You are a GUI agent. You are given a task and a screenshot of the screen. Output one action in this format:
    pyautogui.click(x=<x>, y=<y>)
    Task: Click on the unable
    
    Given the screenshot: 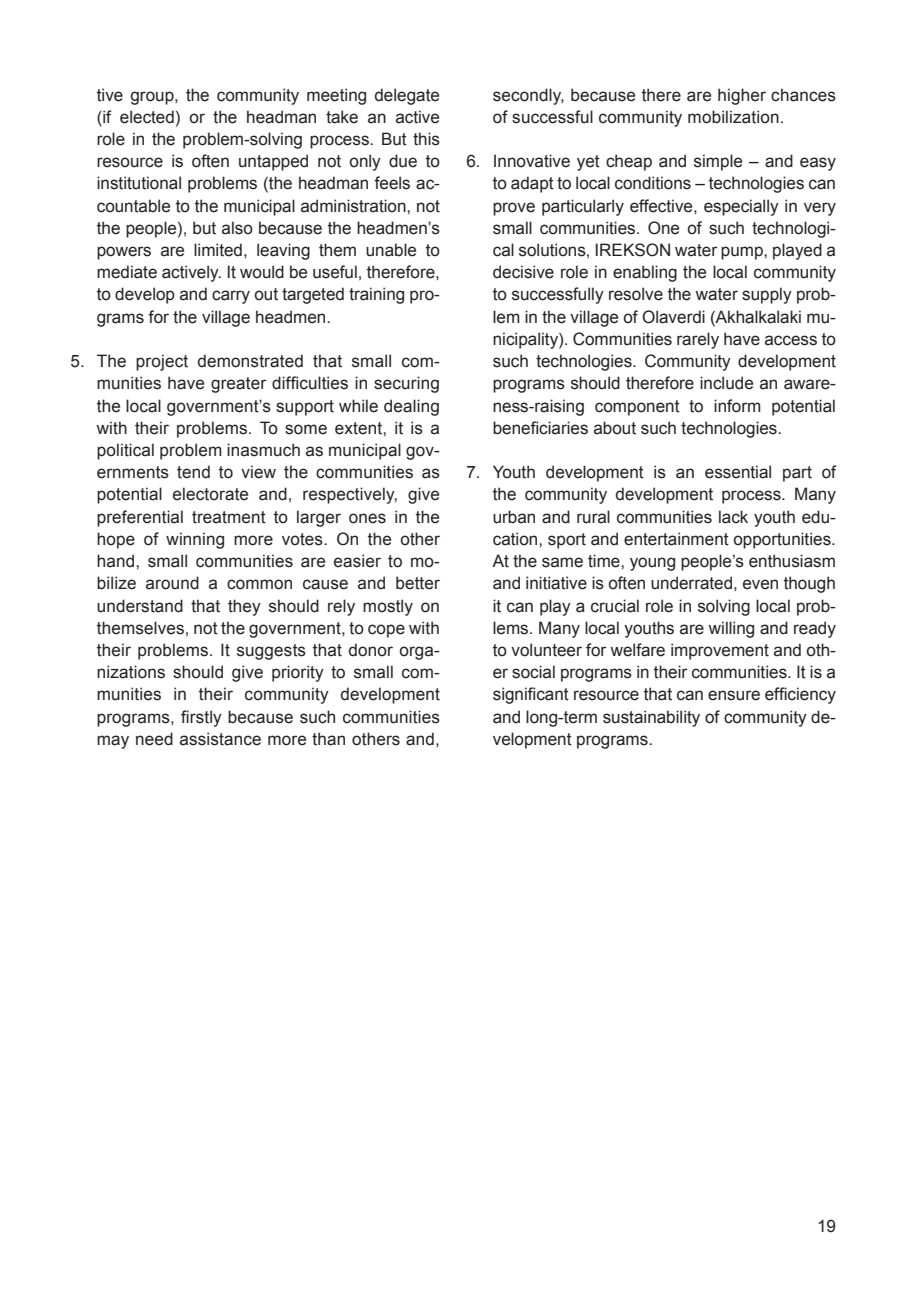 What is the action you would take?
    pyautogui.click(x=391, y=250)
